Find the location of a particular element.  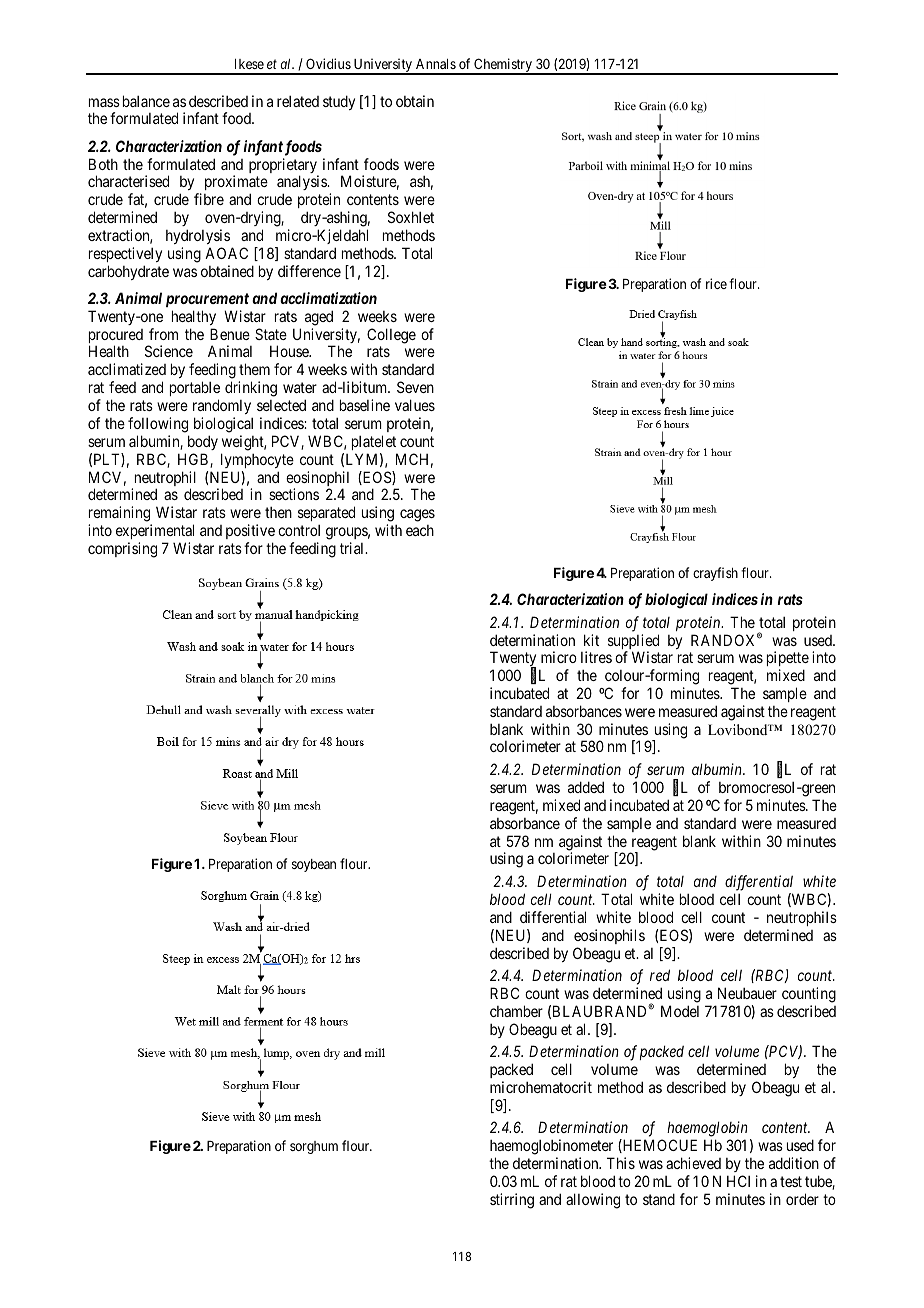

Annals is located at coordinates (436, 64).
